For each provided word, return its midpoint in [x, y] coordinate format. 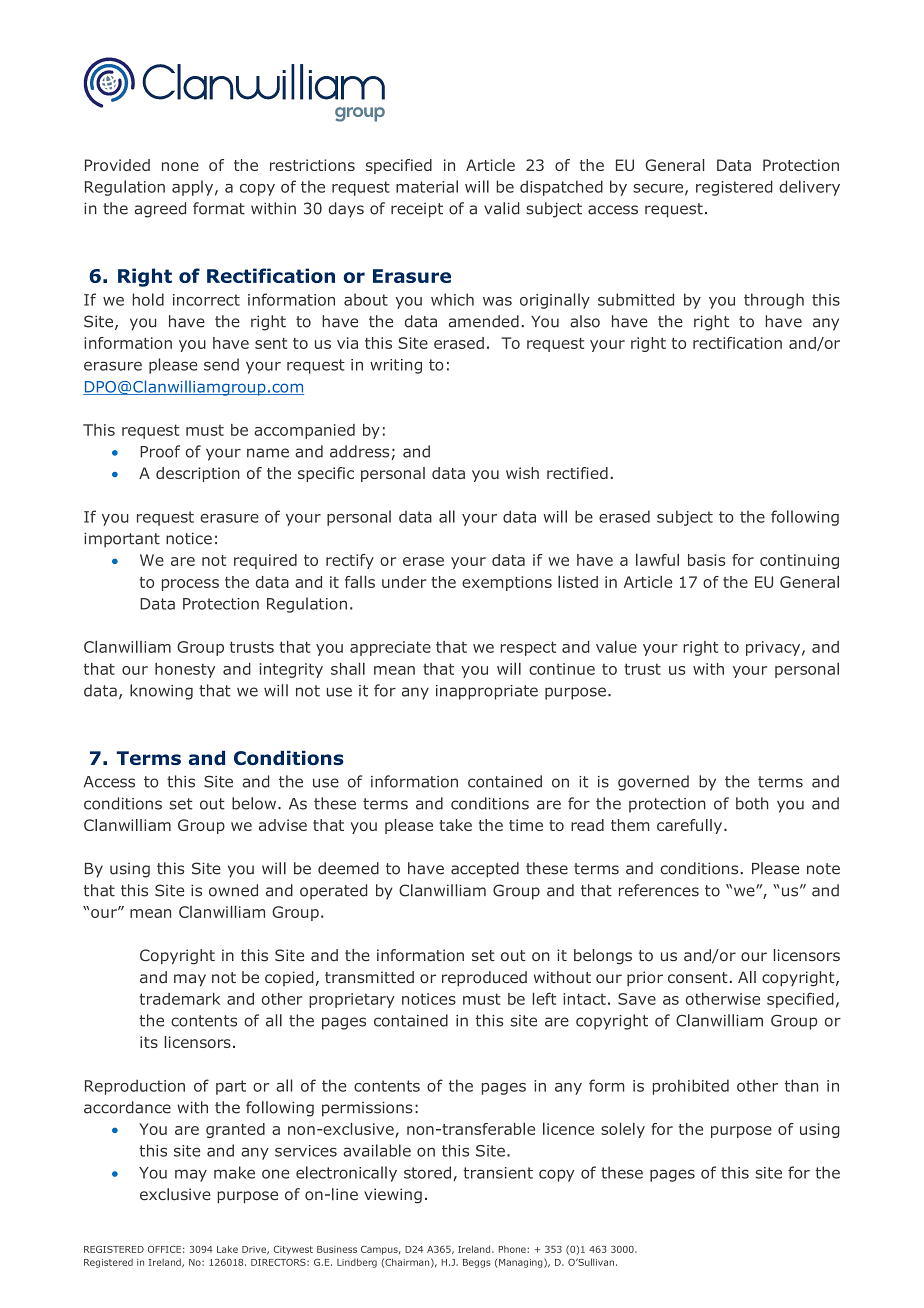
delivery [809, 188]
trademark [179, 999]
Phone [513, 1249]
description [198, 474]
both [752, 803]
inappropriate [487, 692]
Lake [227, 1249]
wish [522, 473]
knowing [161, 692]
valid [502, 208]
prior [645, 978]
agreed [160, 210]
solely [623, 1130]
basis [707, 560]
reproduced [484, 978]
